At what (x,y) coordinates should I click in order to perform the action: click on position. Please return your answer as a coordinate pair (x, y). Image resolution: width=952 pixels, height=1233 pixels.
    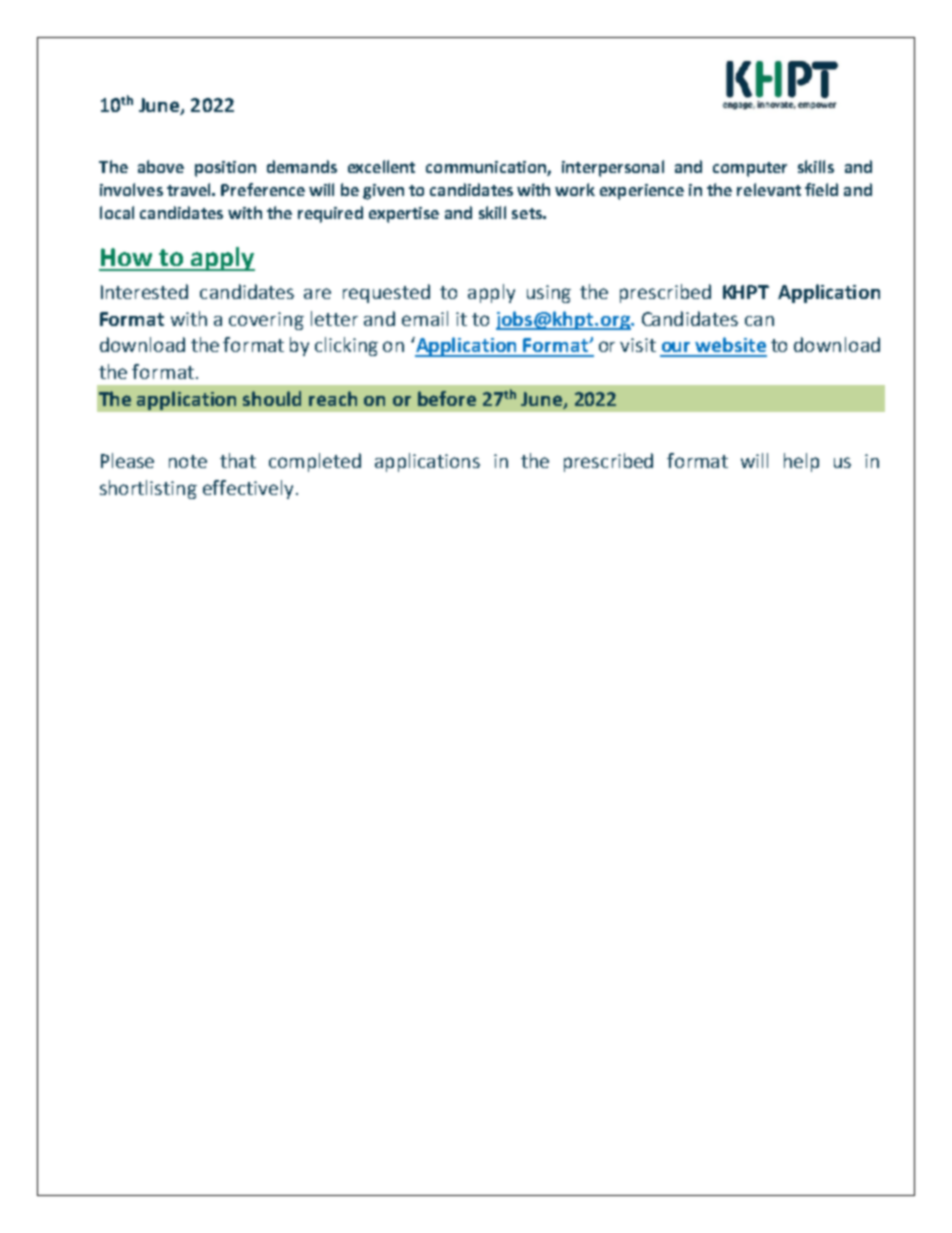
    Looking at the image, I should click on (225, 169).
